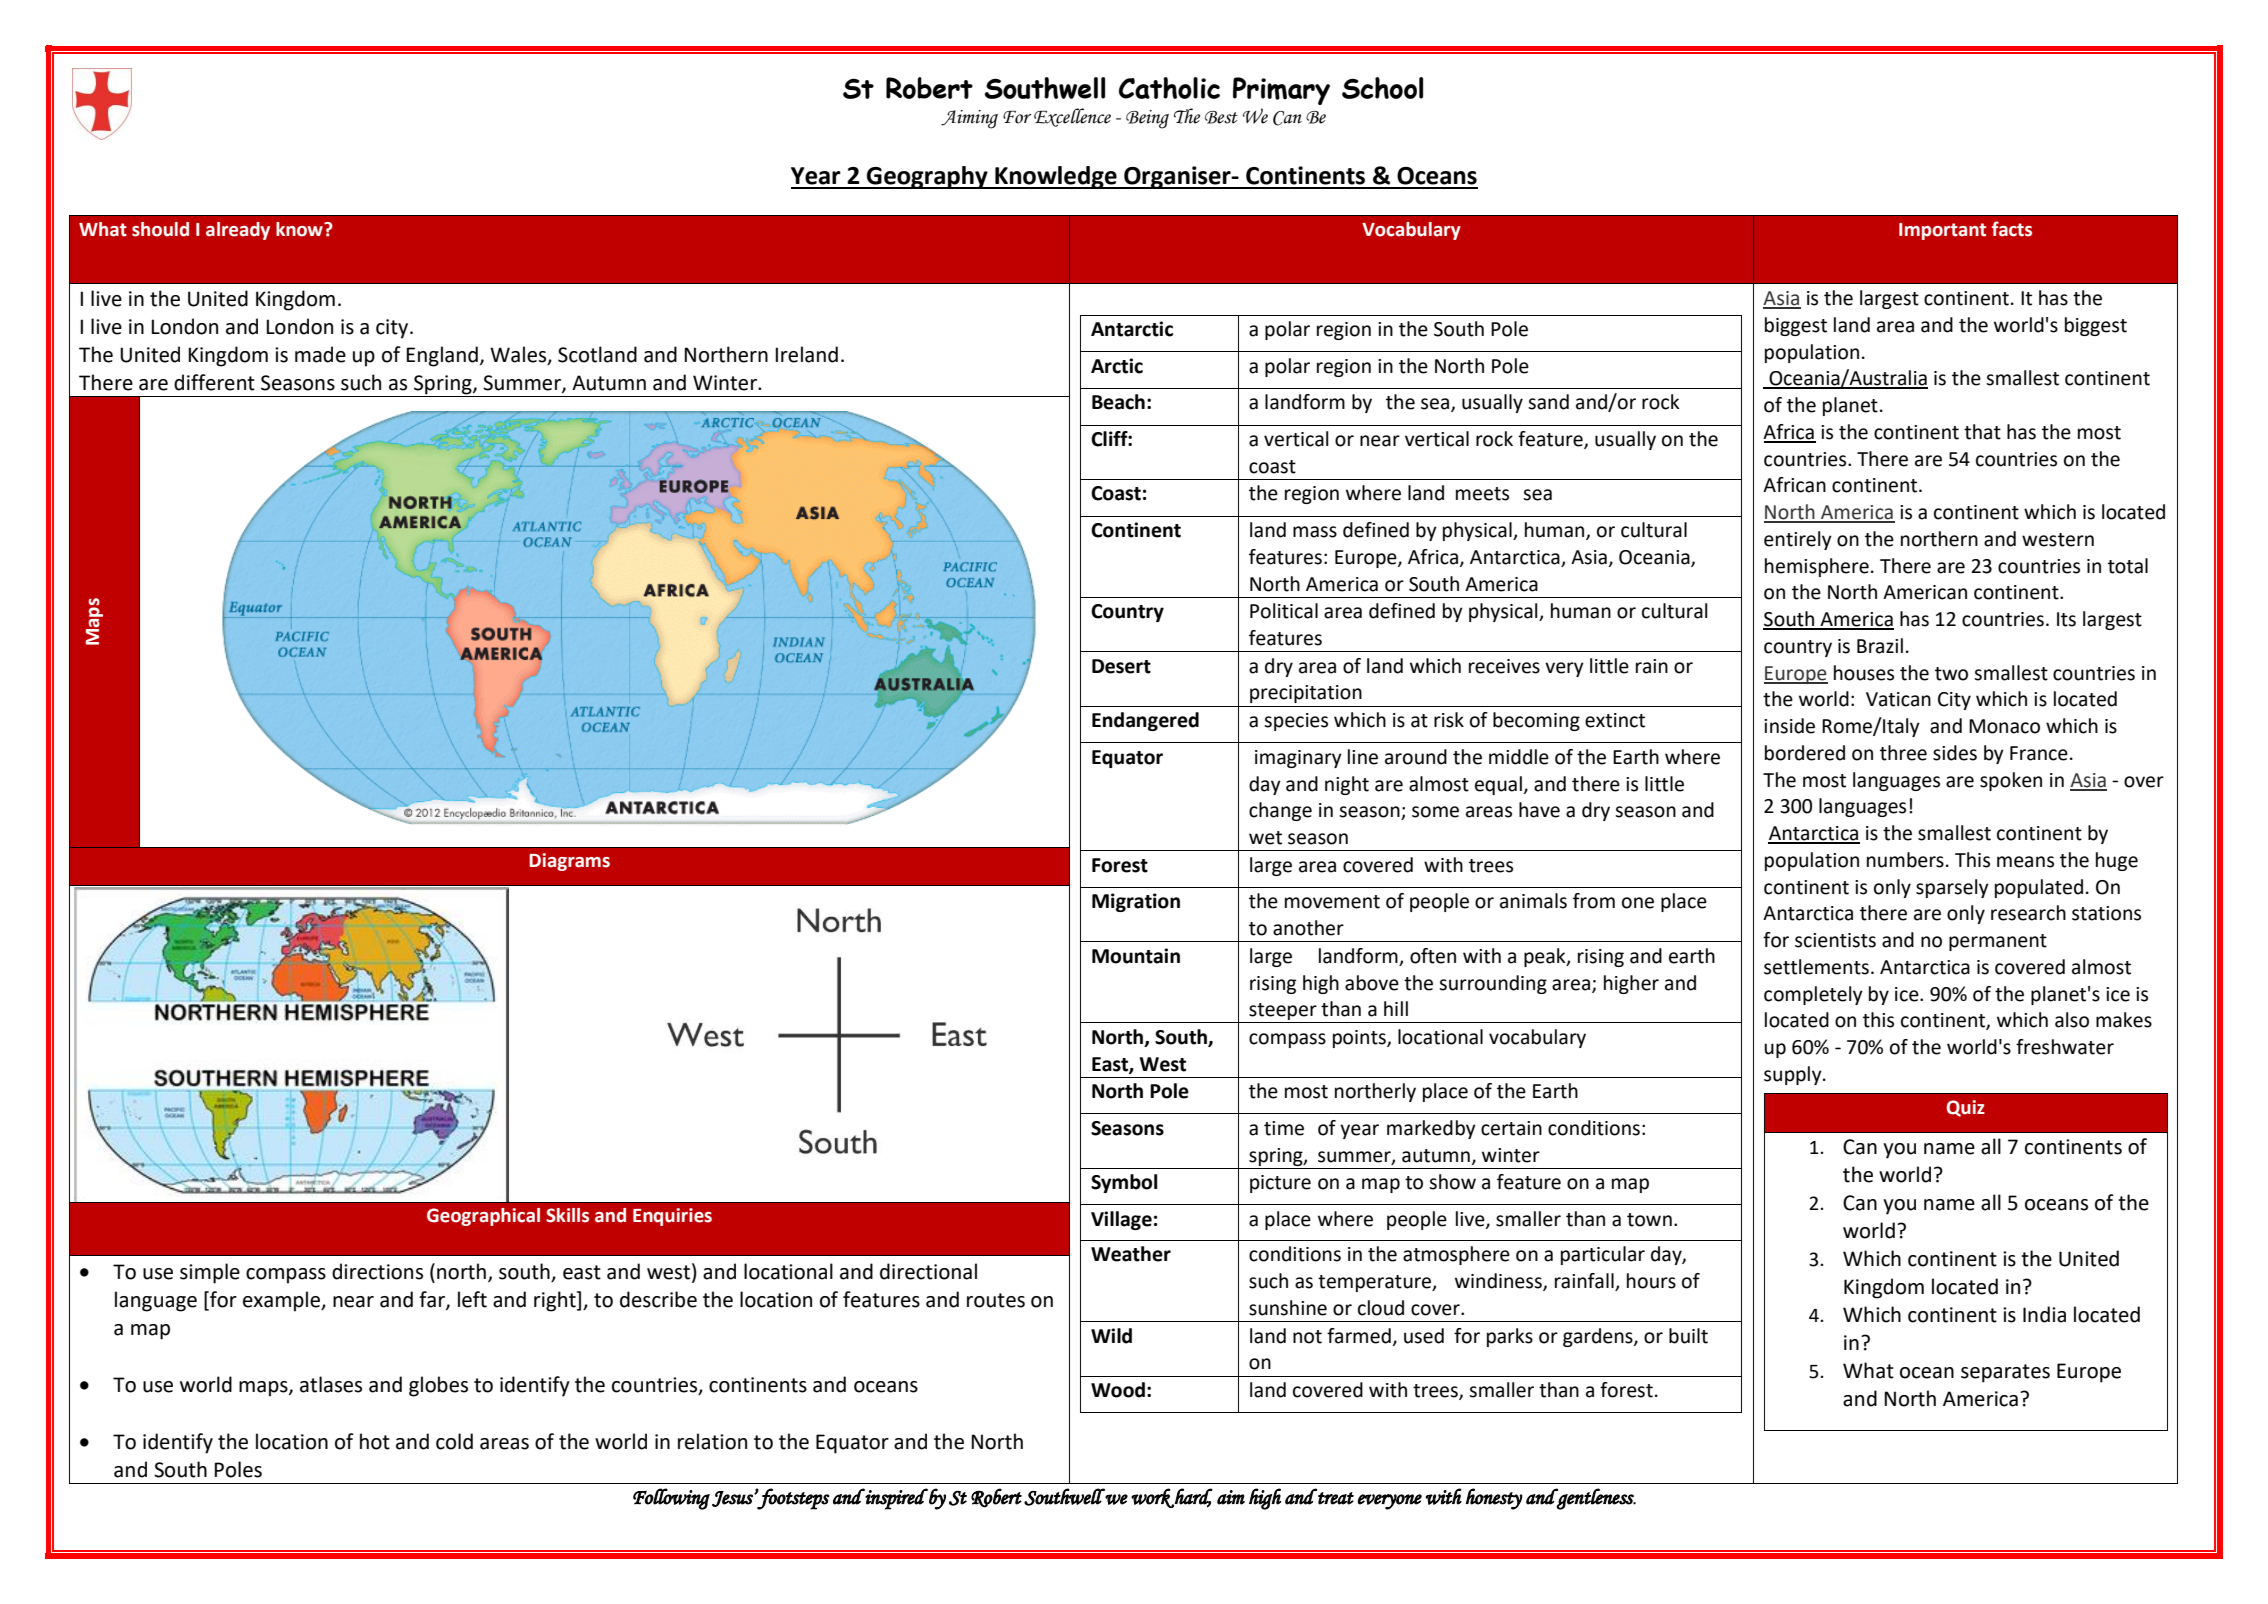 The image size is (2268, 1604). I want to click on hot, so click(375, 1441).
